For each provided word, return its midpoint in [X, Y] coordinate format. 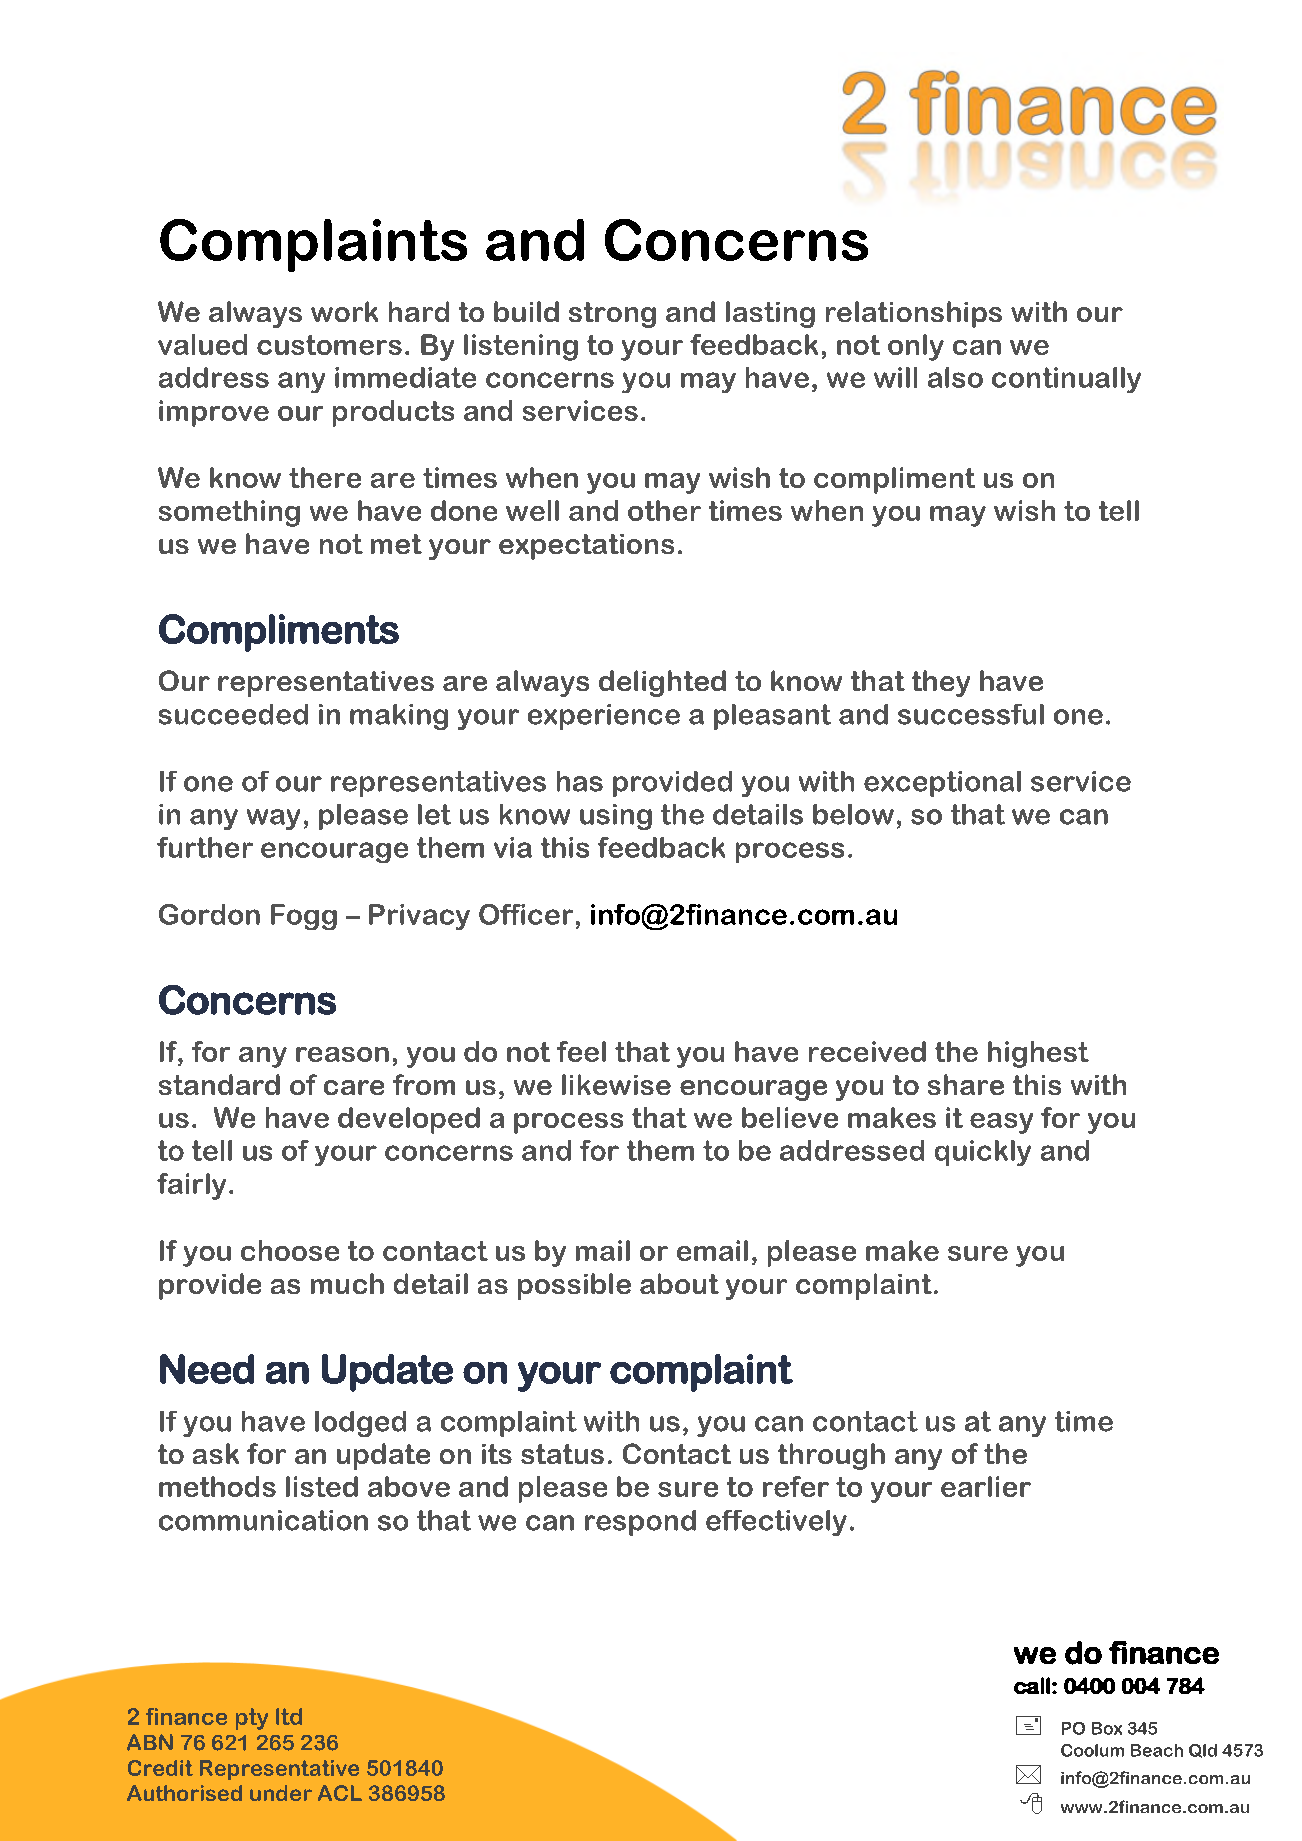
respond [640, 1523]
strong [612, 315]
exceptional [942, 784]
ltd [289, 1716]
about [679, 1283]
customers [329, 345]
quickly [983, 1153]
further [205, 847]
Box [1107, 1728]
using [616, 817]
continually [1066, 380]
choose [290, 1250]
